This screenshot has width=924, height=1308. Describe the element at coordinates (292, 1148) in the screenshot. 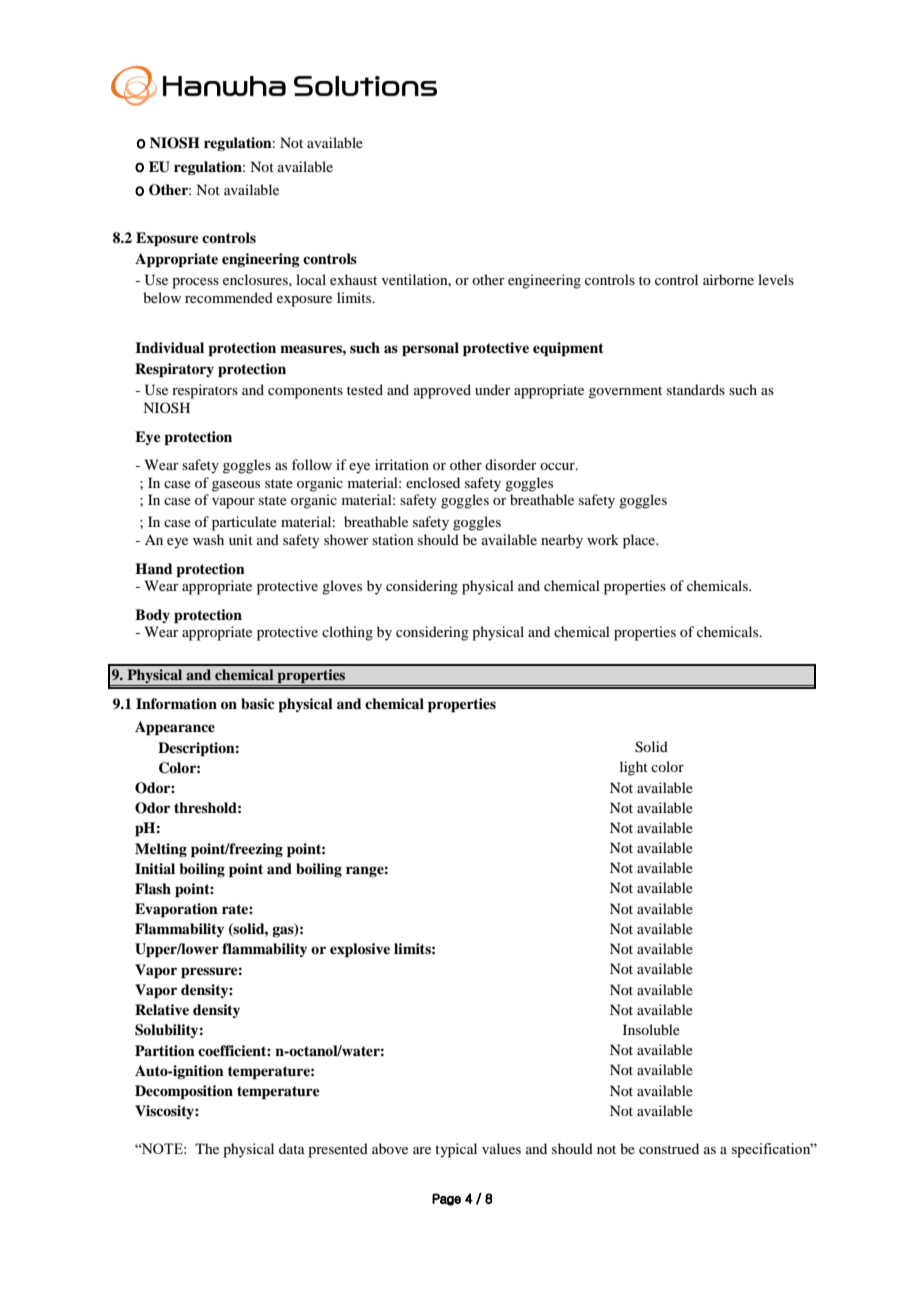

I see `data` at that location.
